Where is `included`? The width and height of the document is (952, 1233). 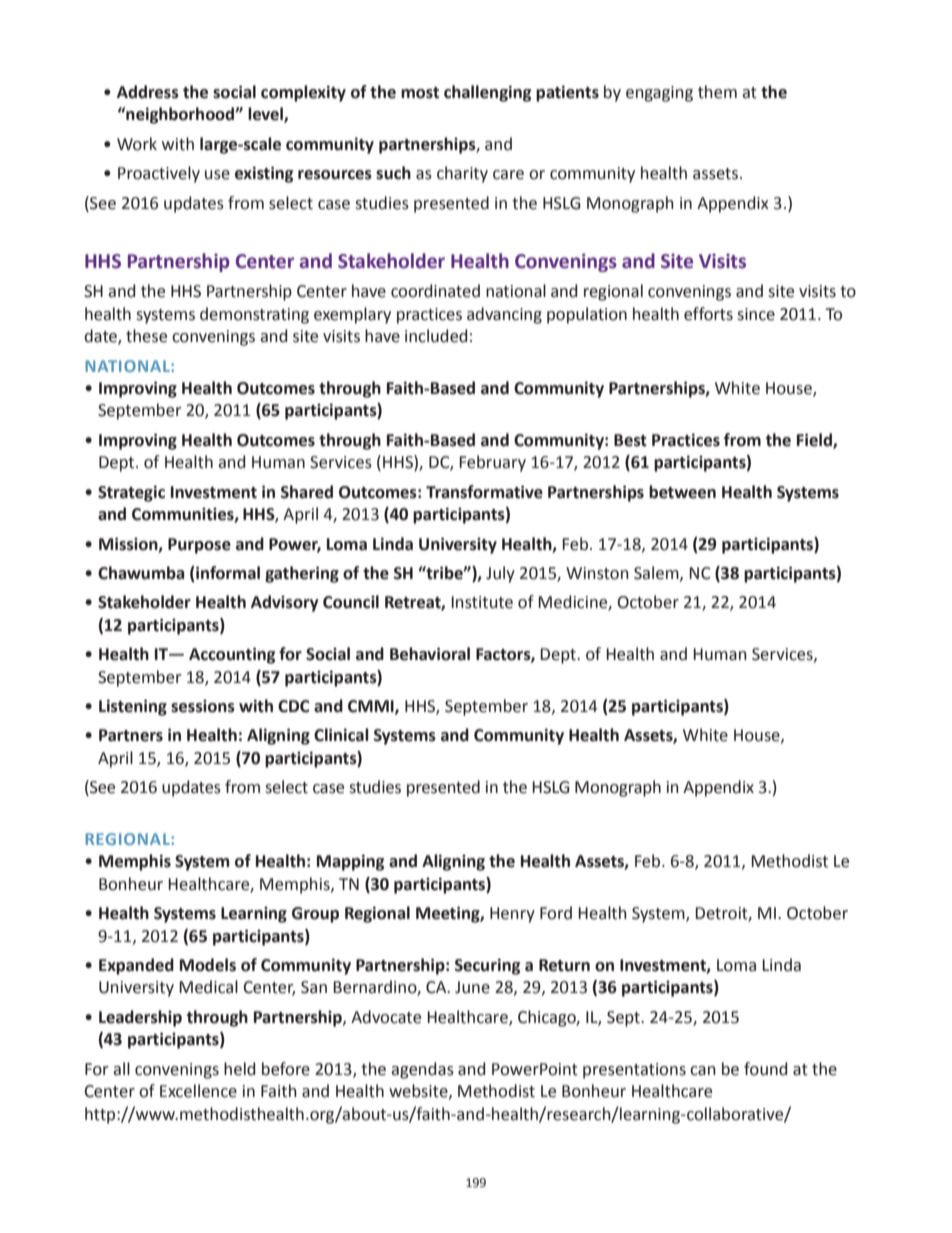
included is located at coordinates (436, 336).
